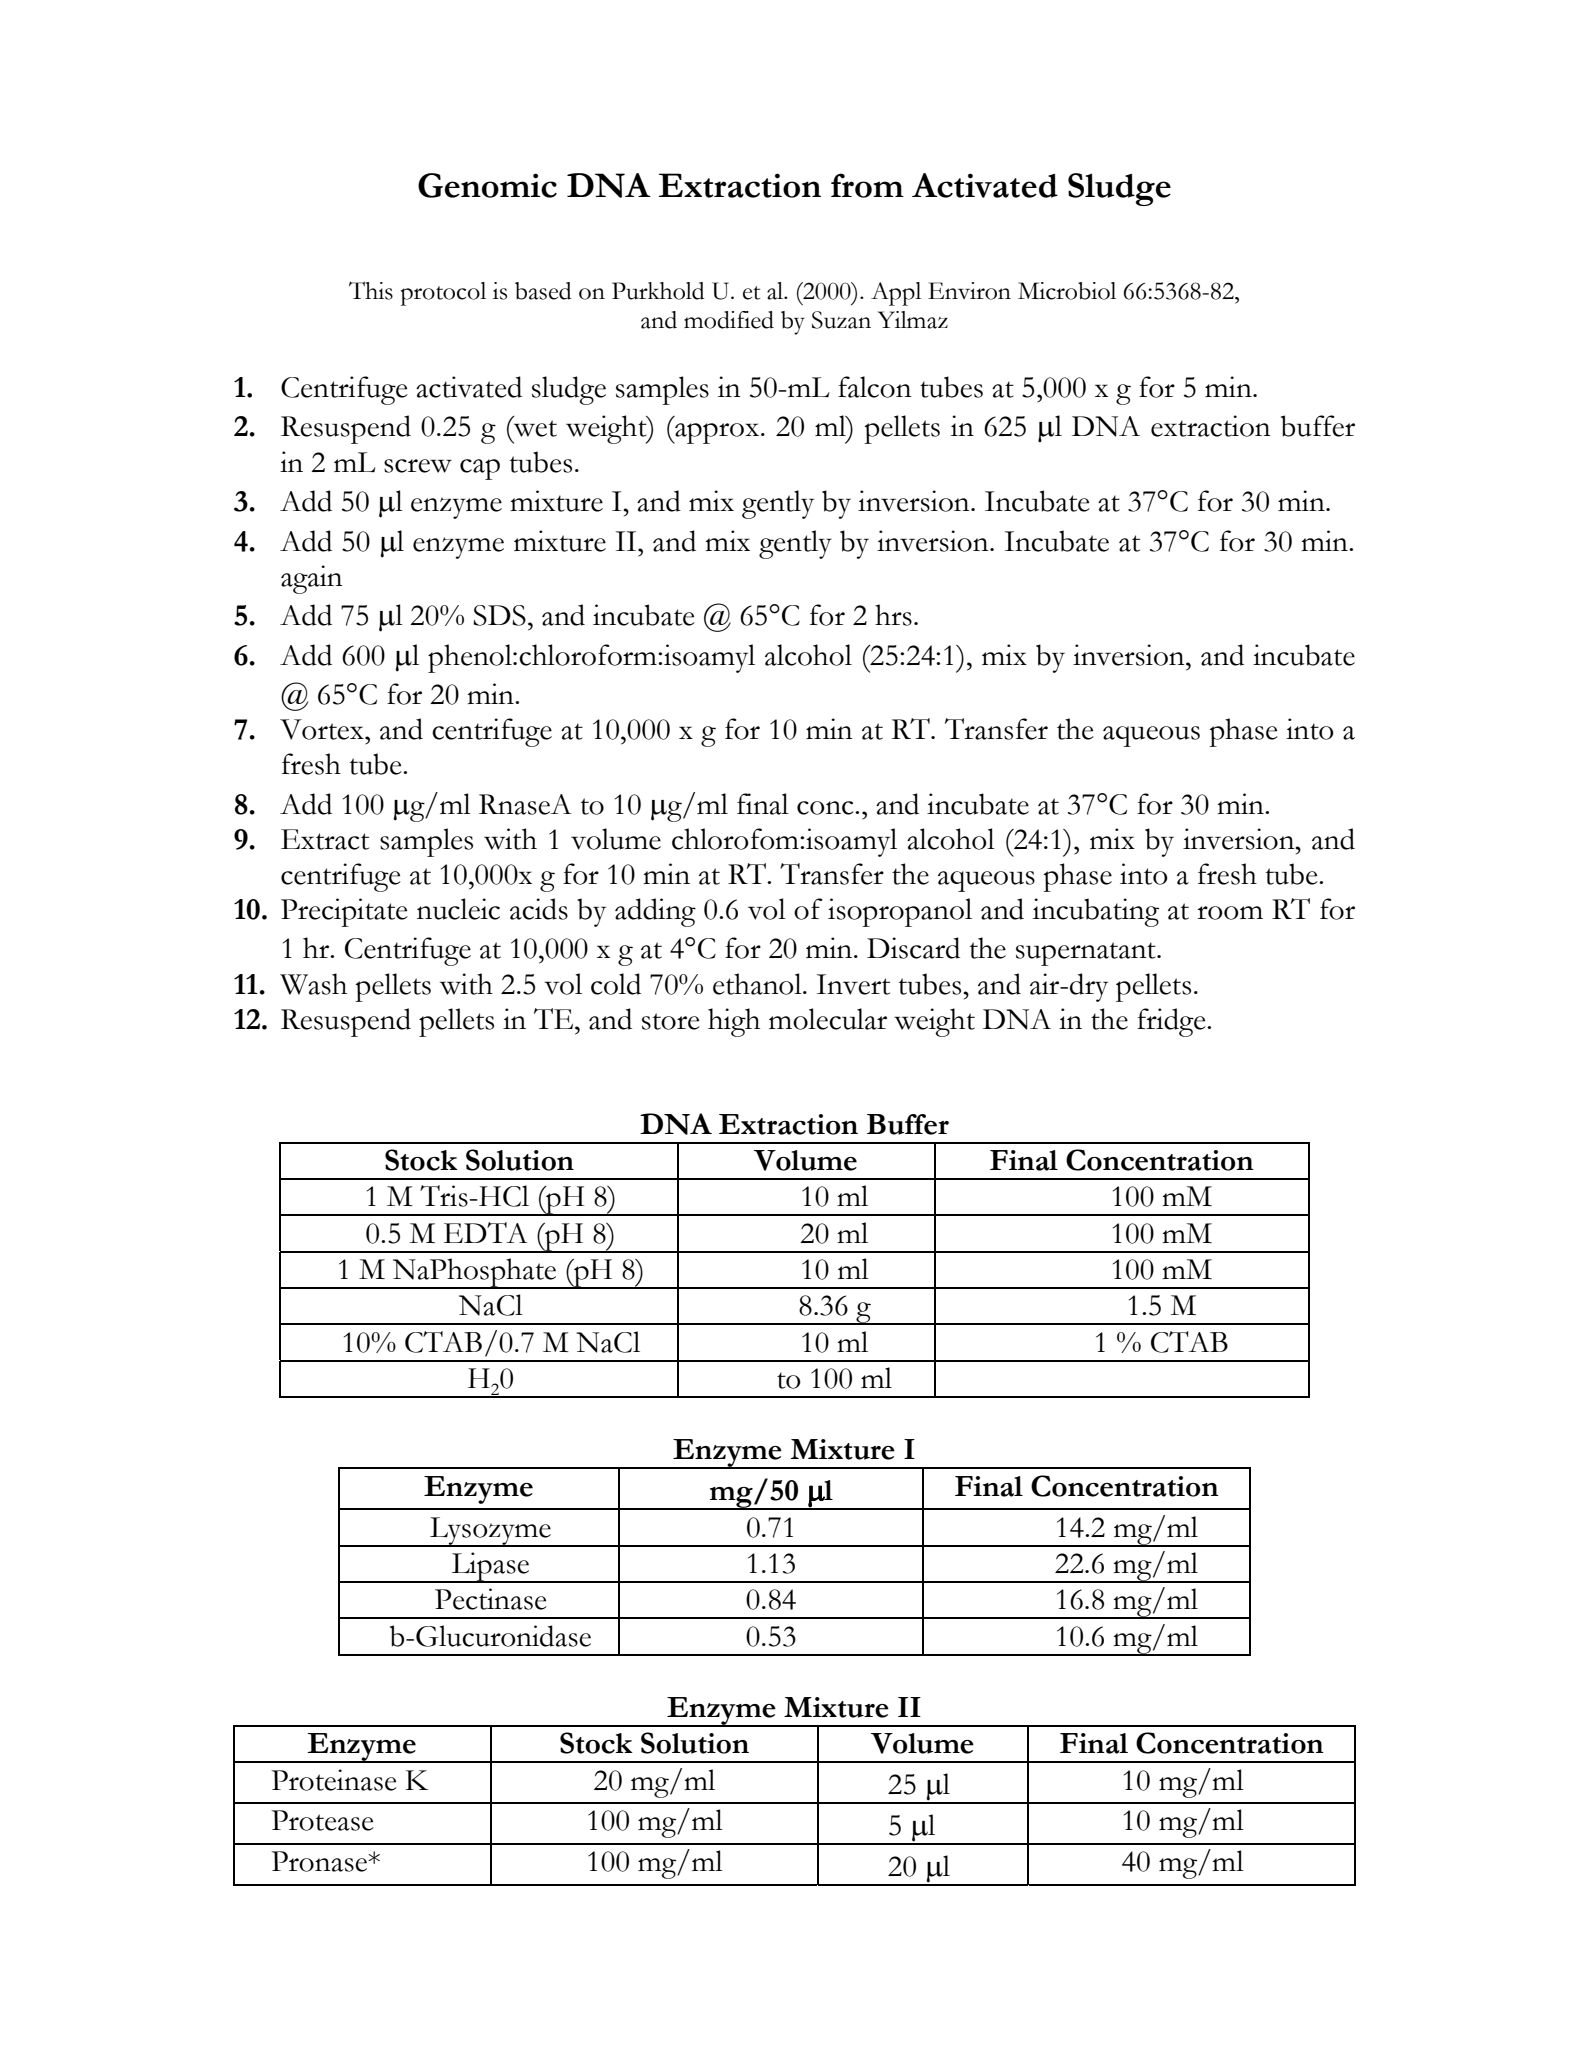 This screenshot has height=2056, width=1589. I want to click on Wash, so click(313, 984).
